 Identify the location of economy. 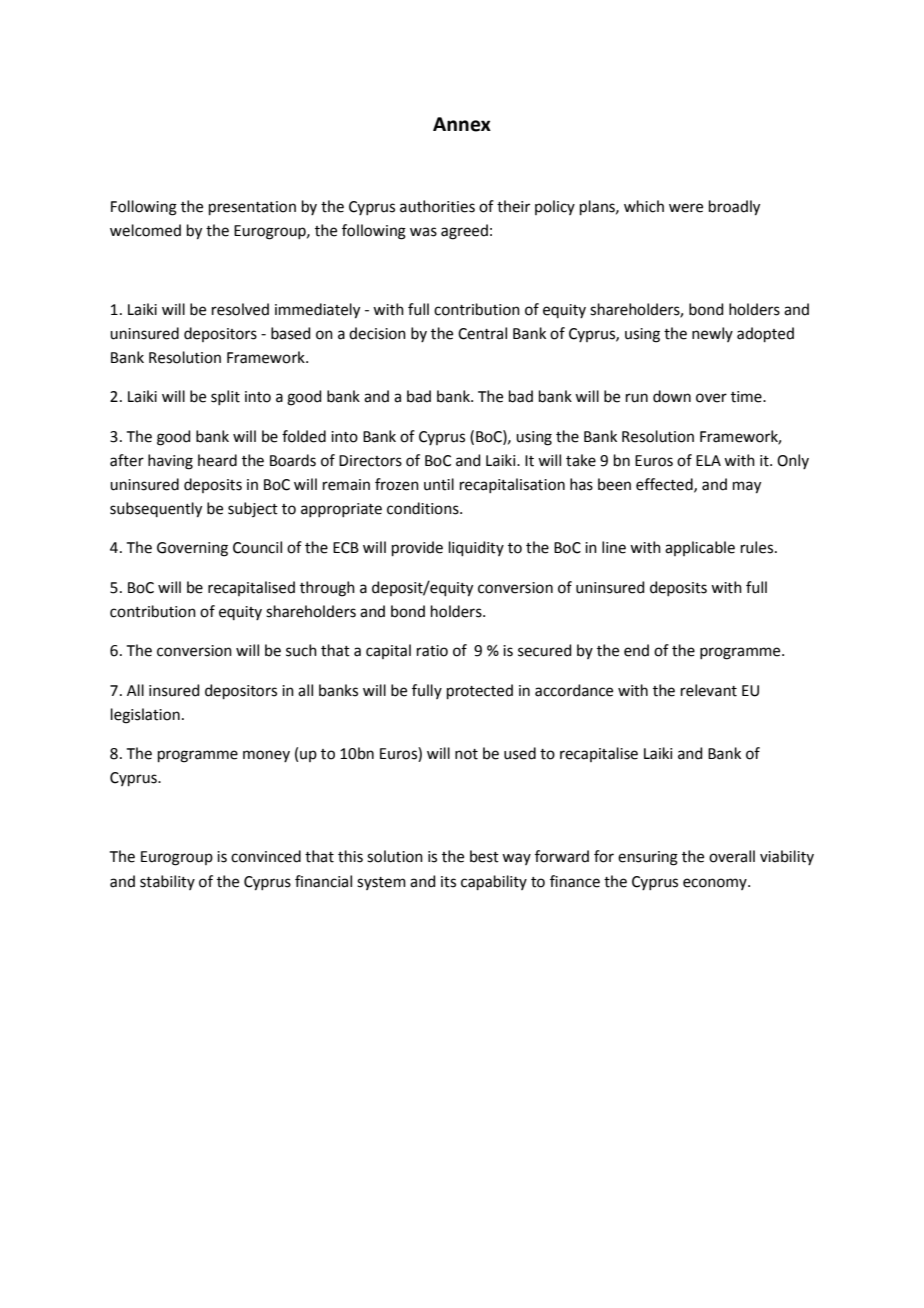
(716, 884).
